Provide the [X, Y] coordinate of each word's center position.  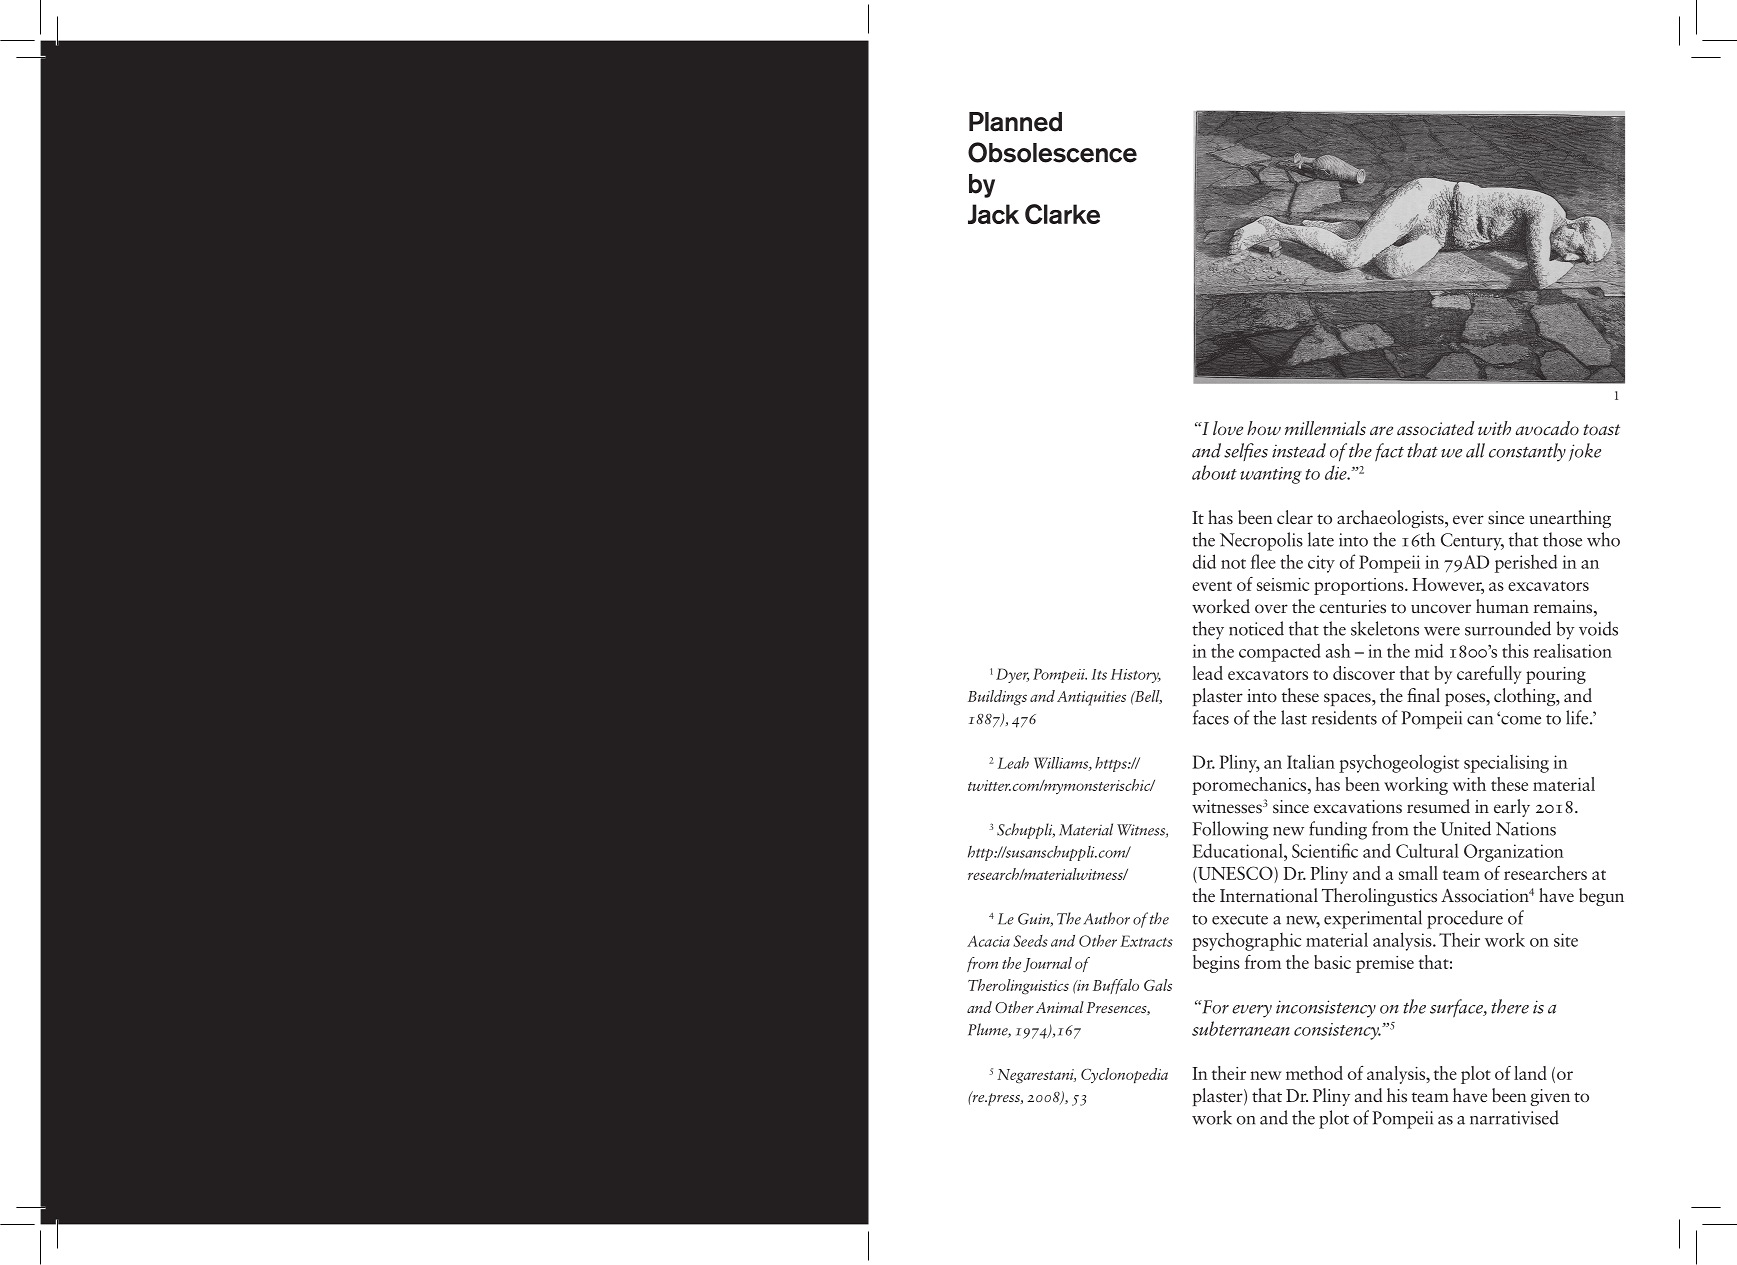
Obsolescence [1052, 152]
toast [1601, 429]
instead [1299, 450]
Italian [1311, 761]
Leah [1013, 763]
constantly [1527, 452]
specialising [1506, 763]
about [1214, 472]
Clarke [1062, 214]
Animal [1060, 1007]
